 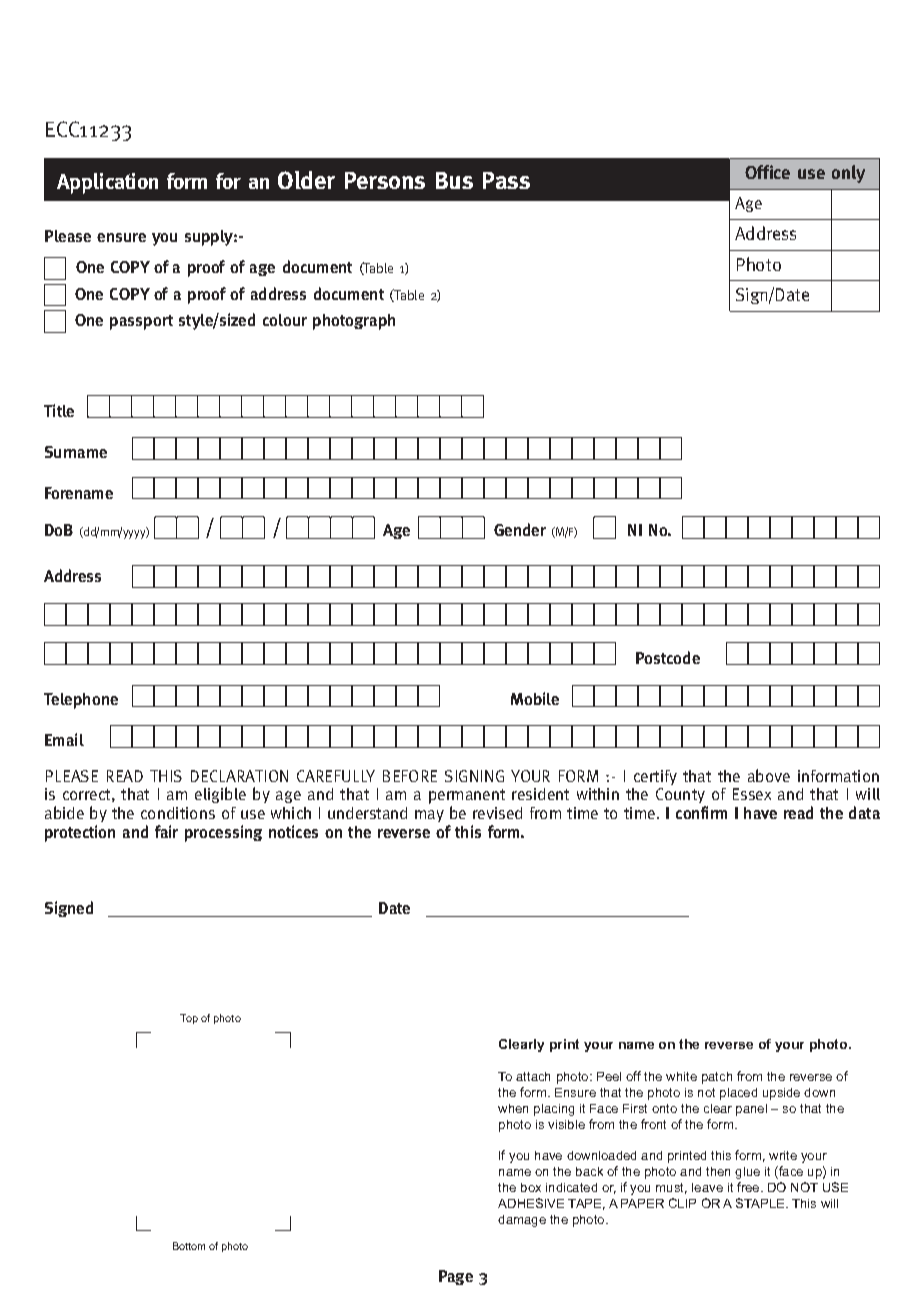 I want to click on Bottom, so click(x=189, y=1246).
